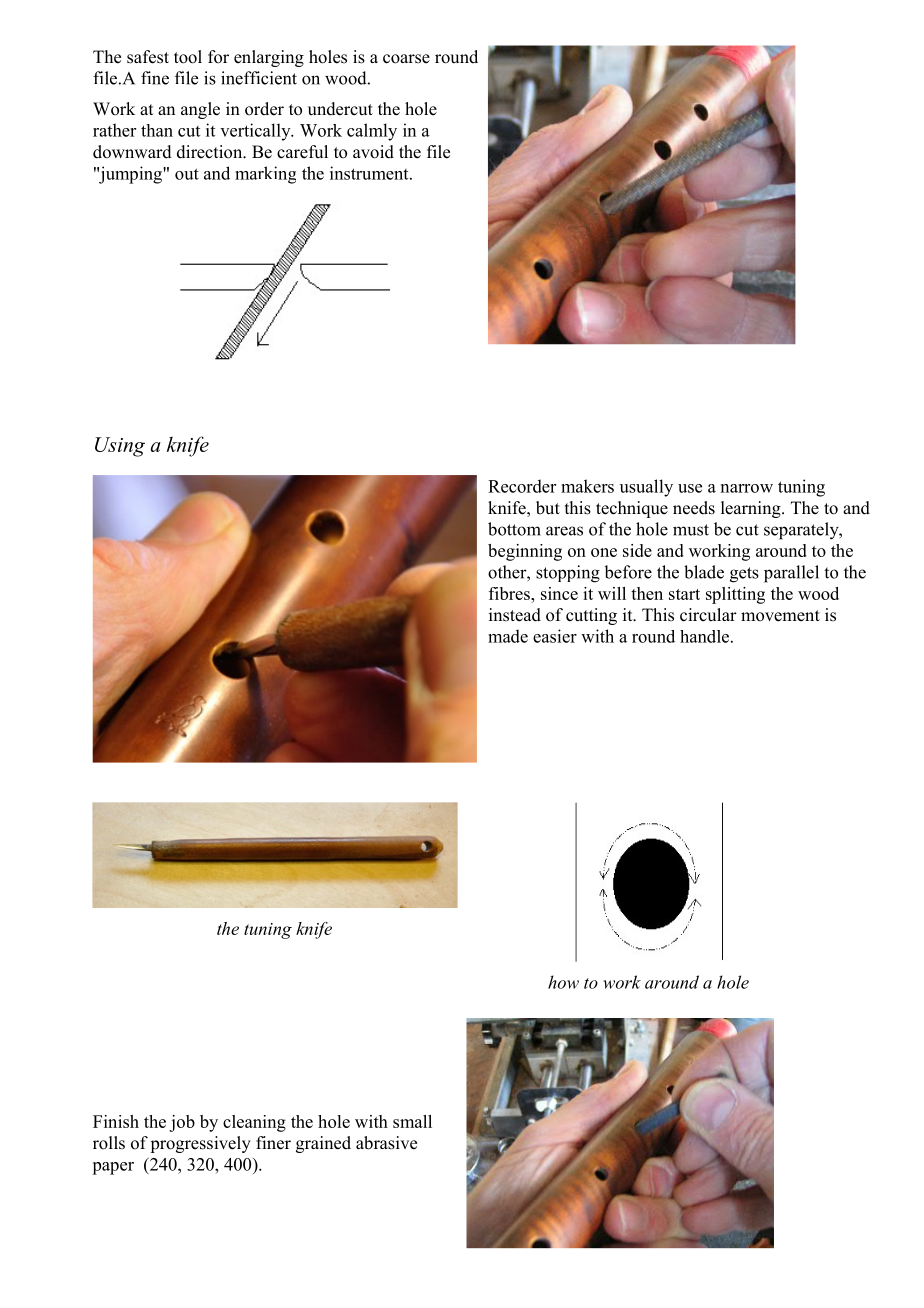 The height and width of the document is (1308, 924). I want to click on Using, so click(120, 447).
